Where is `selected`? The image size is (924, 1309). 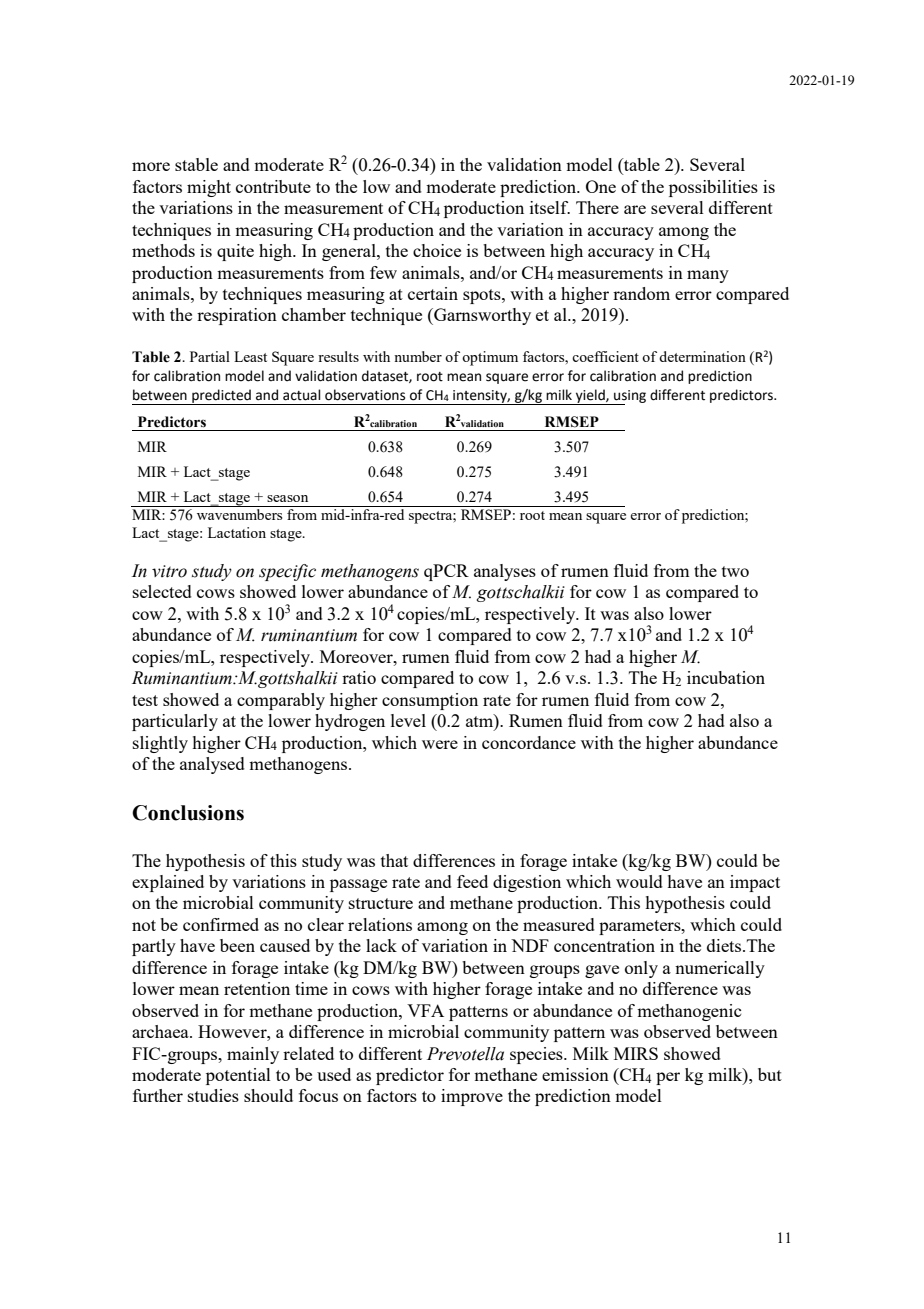
selected is located at coordinates (162, 591).
